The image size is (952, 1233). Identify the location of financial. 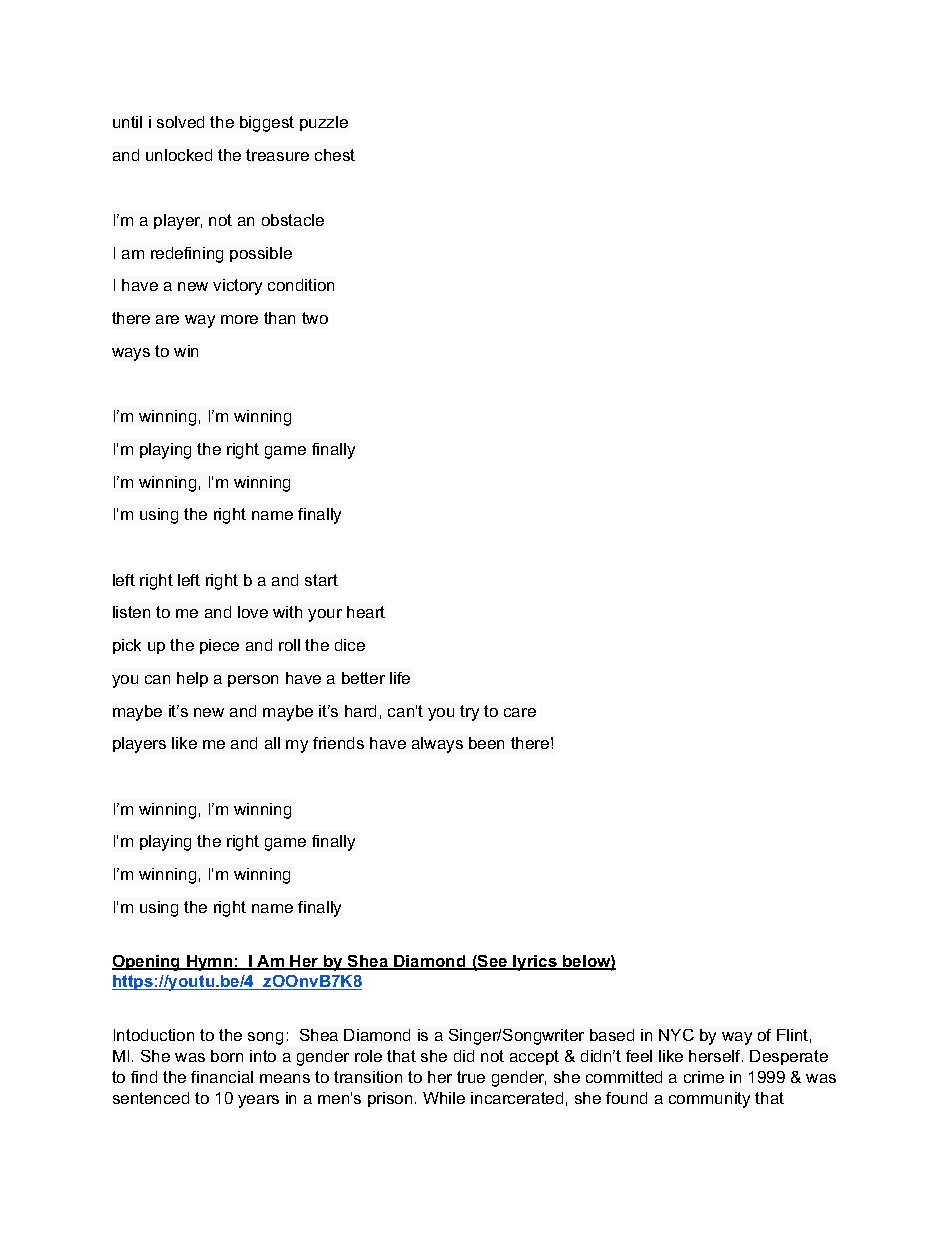
(222, 1077).
